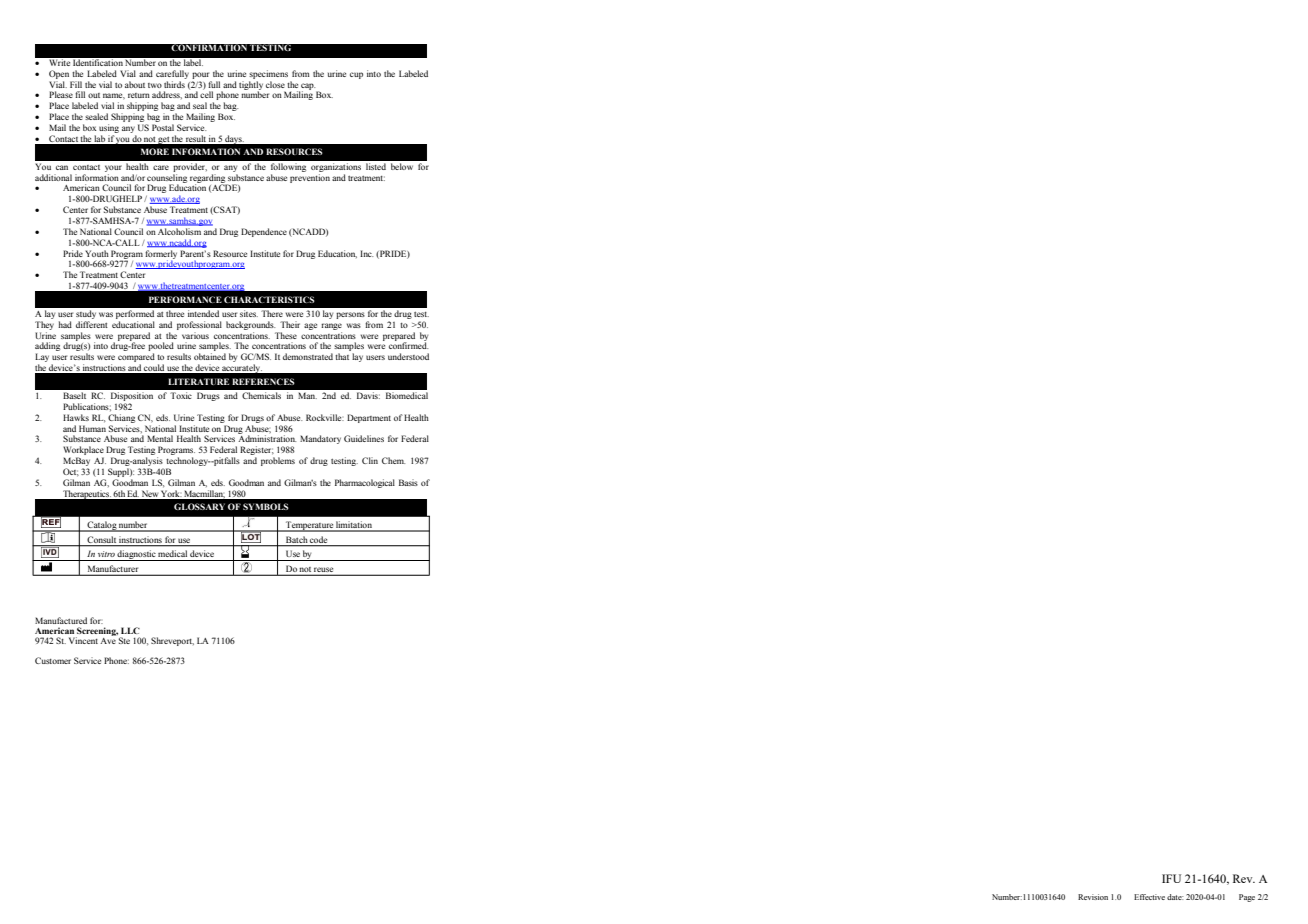 The height and width of the screenshot is (924, 1308). Describe the element at coordinates (172, 641) in the screenshot. I see `Shreveport` at that location.
